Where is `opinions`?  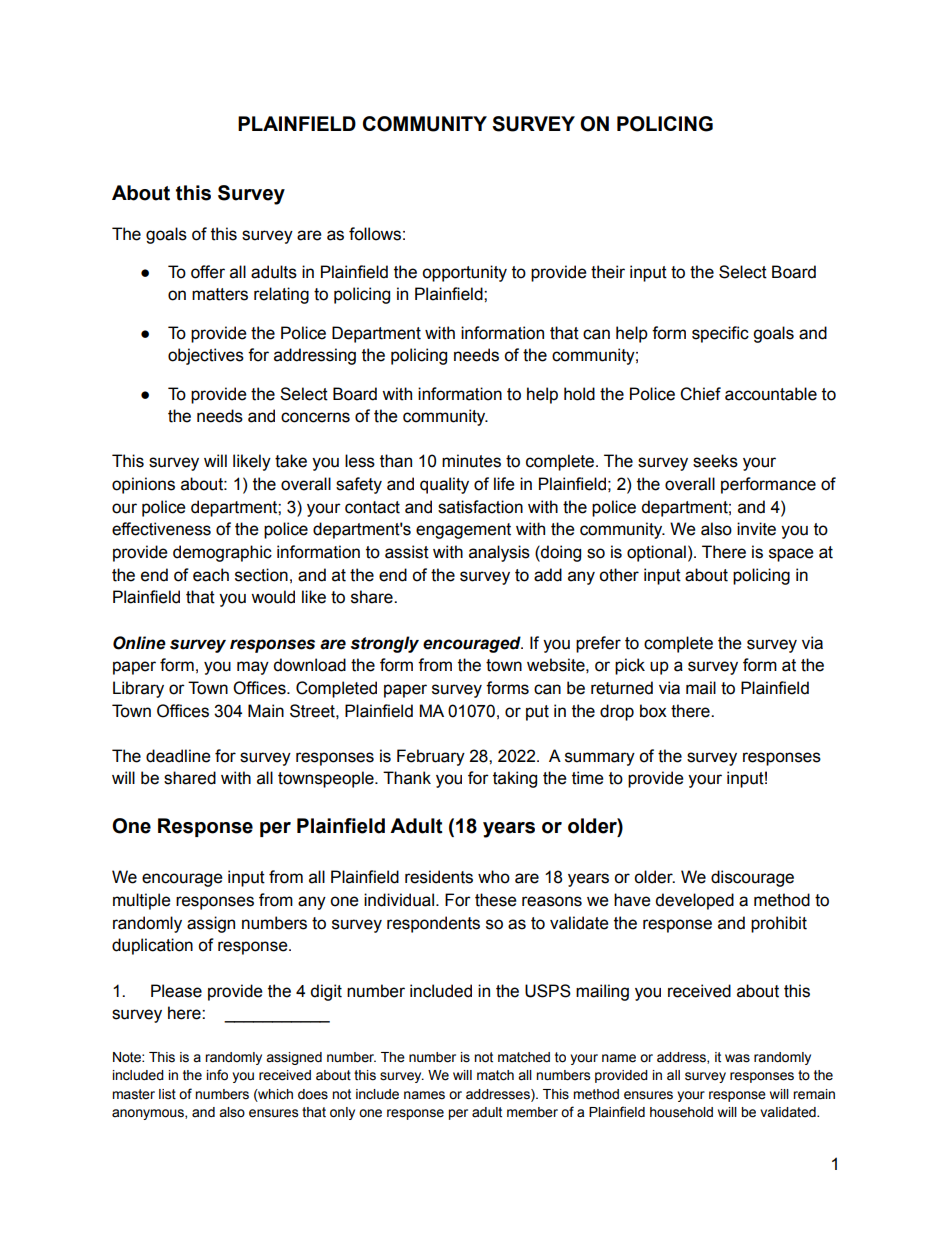
opinions is located at coordinates (143, 485).
